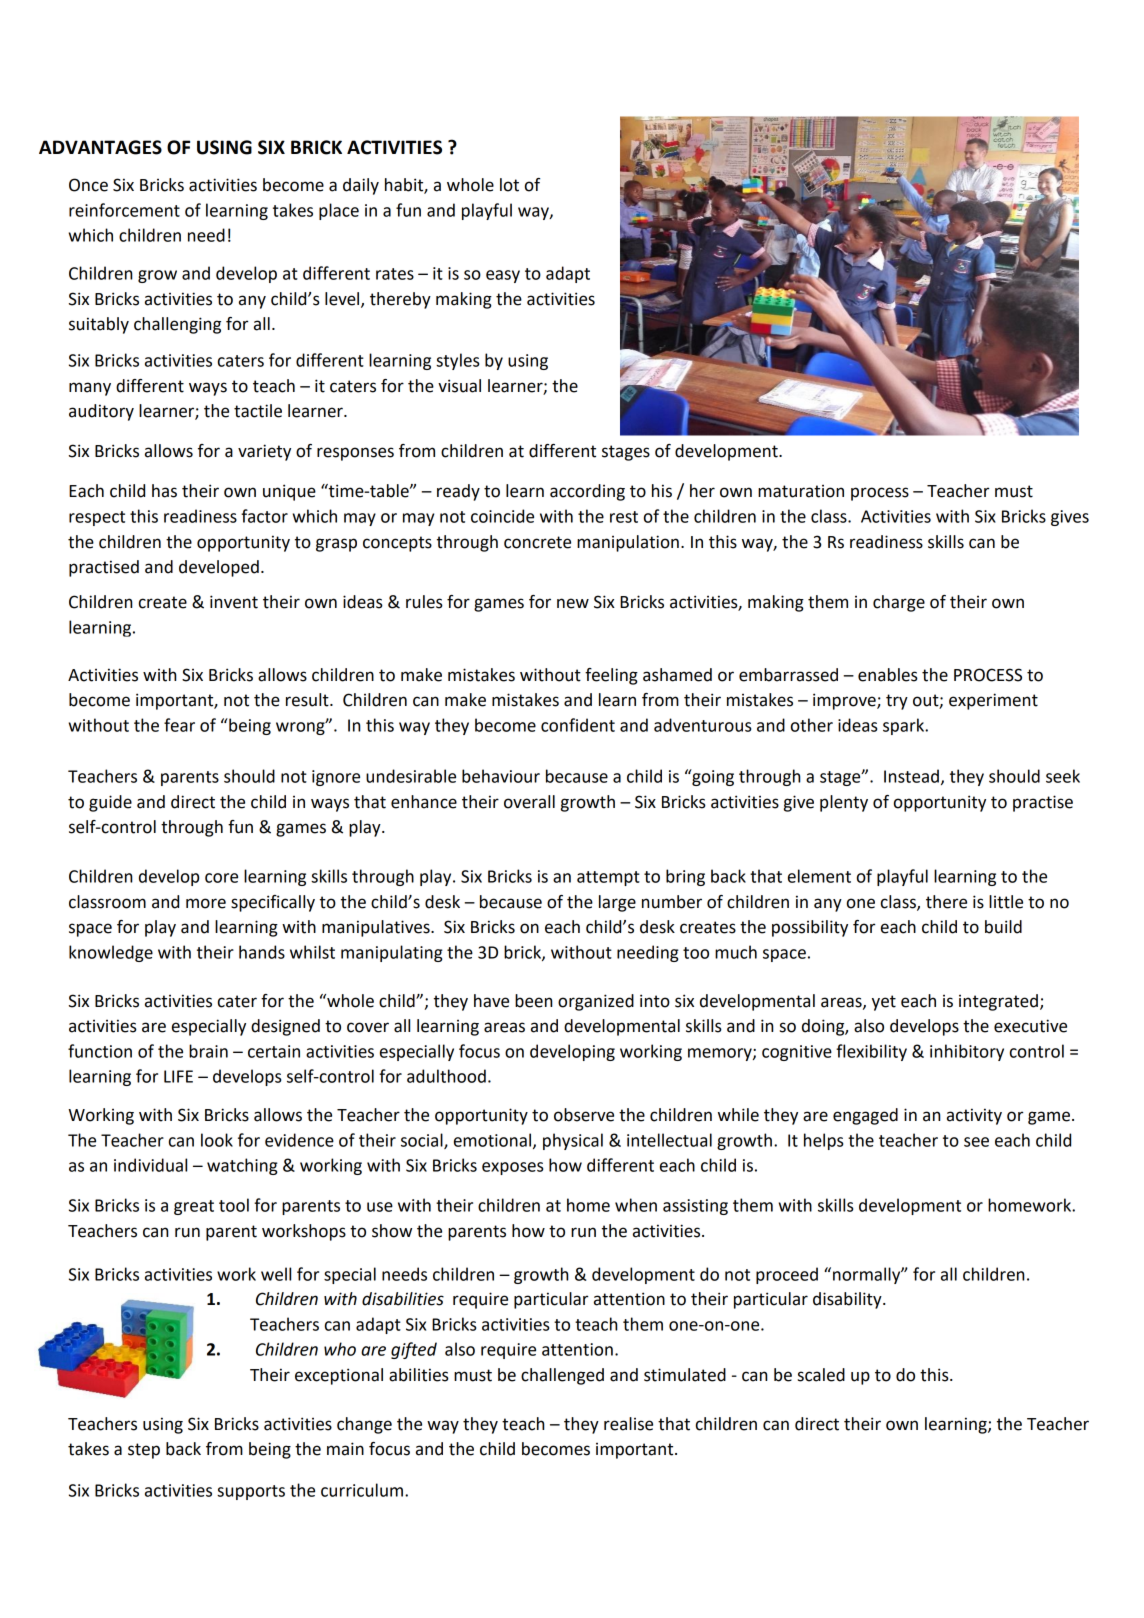 This page has height=1618, width=1144. Describe the element at coordinates (124, 210) in the page. I see `reinforcement` at that location.
